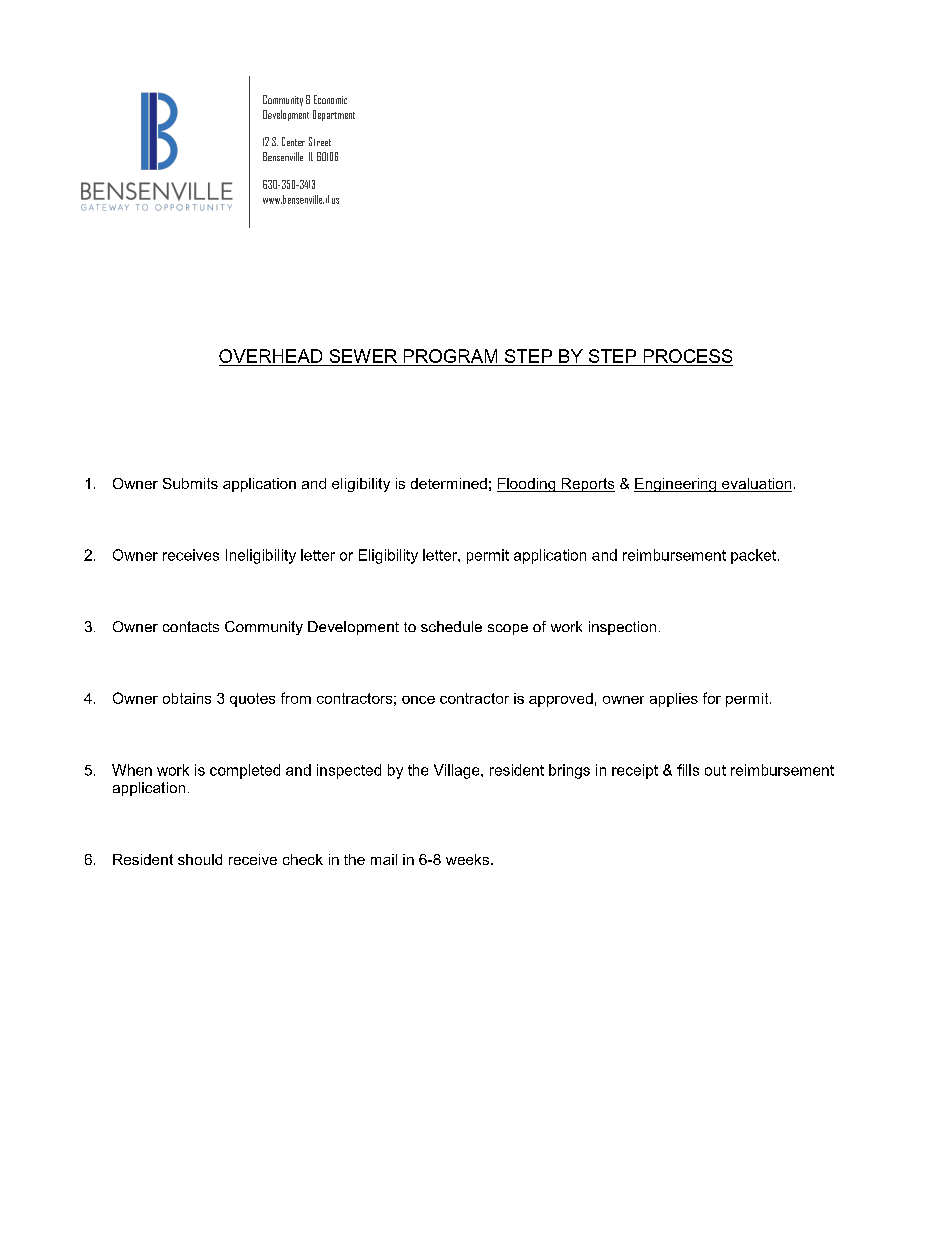  What do you see at coordinates (676, 485) in the page?
I see `Engineering` at bounding box center [676, 485].
